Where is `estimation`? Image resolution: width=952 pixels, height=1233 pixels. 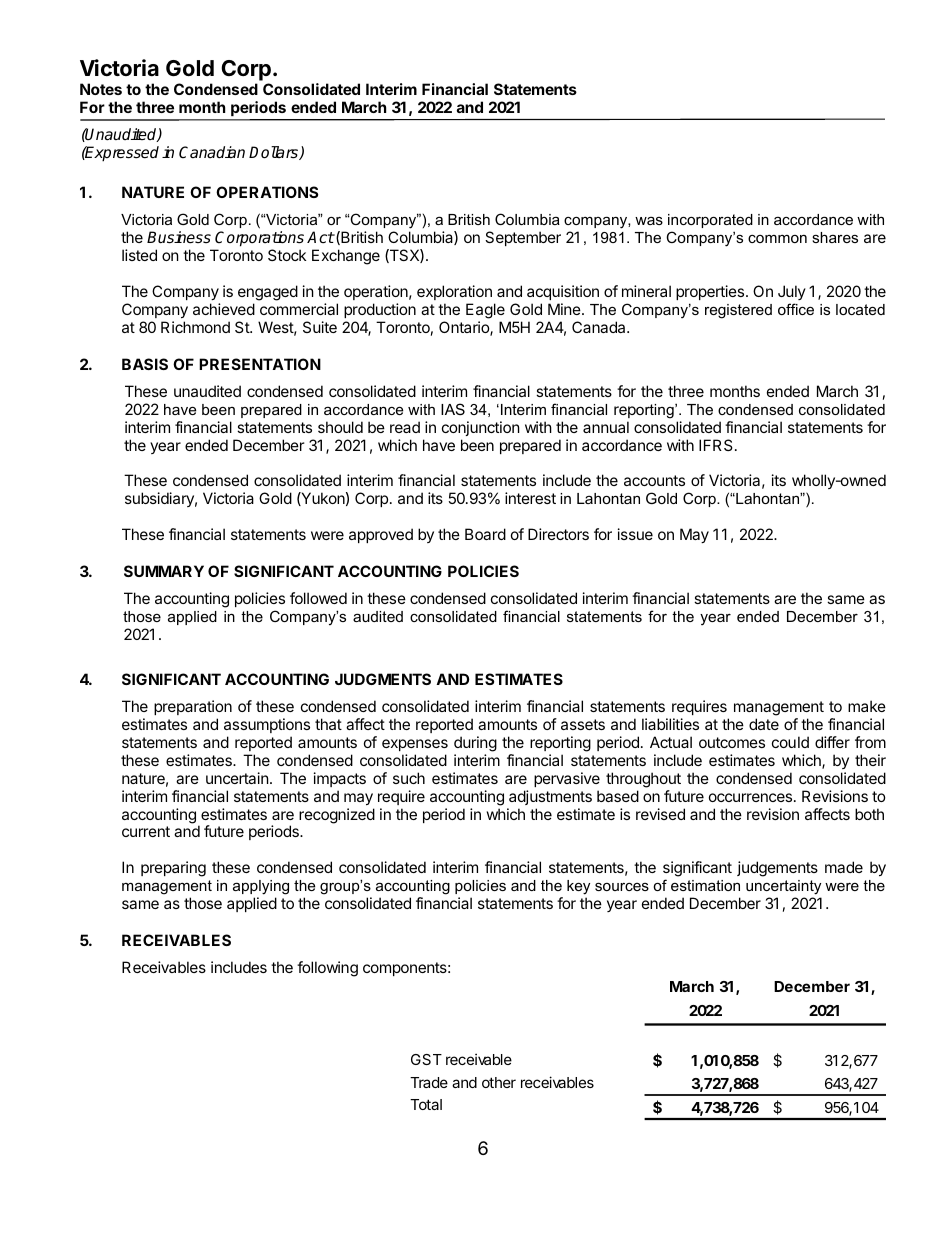 estimation is located at coordinates (705, 885).
